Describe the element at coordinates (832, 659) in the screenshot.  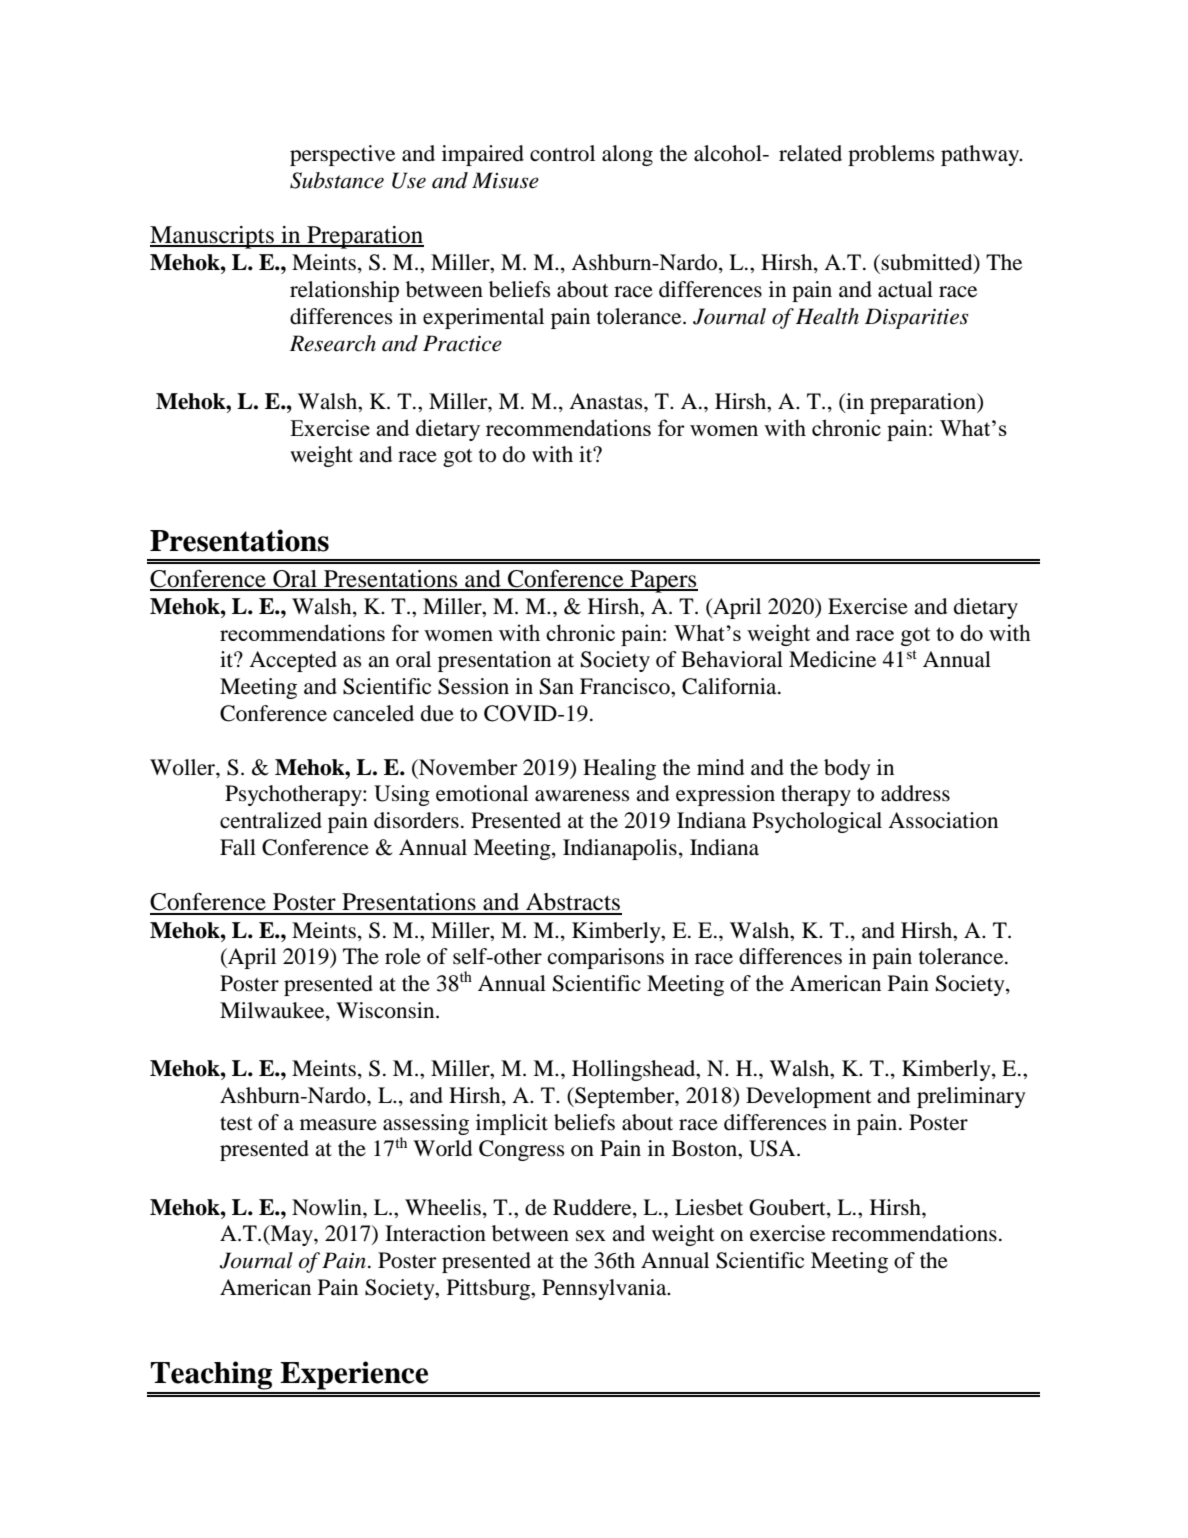
I see `Medicine` at that location.
